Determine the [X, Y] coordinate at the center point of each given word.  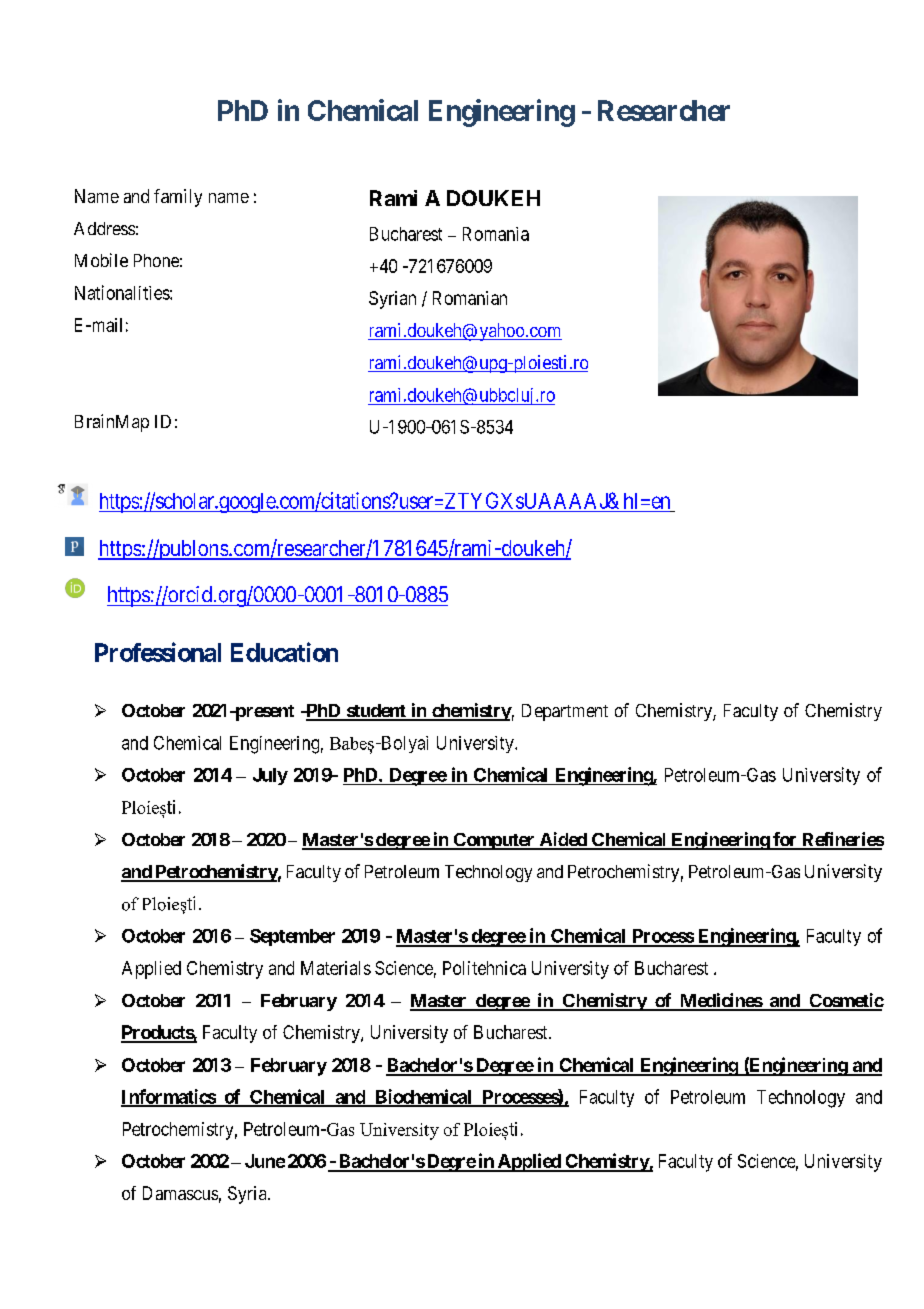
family [178, 198]
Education [284, 652]
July [270, 776]
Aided [563, 840]
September [292, 937]
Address [104, 228]
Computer [494, 841]
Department [565, 712]
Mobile [101, 260]
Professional [158, 652]
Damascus [180, 1193]
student [376, 712]
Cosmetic [845, 1001]
